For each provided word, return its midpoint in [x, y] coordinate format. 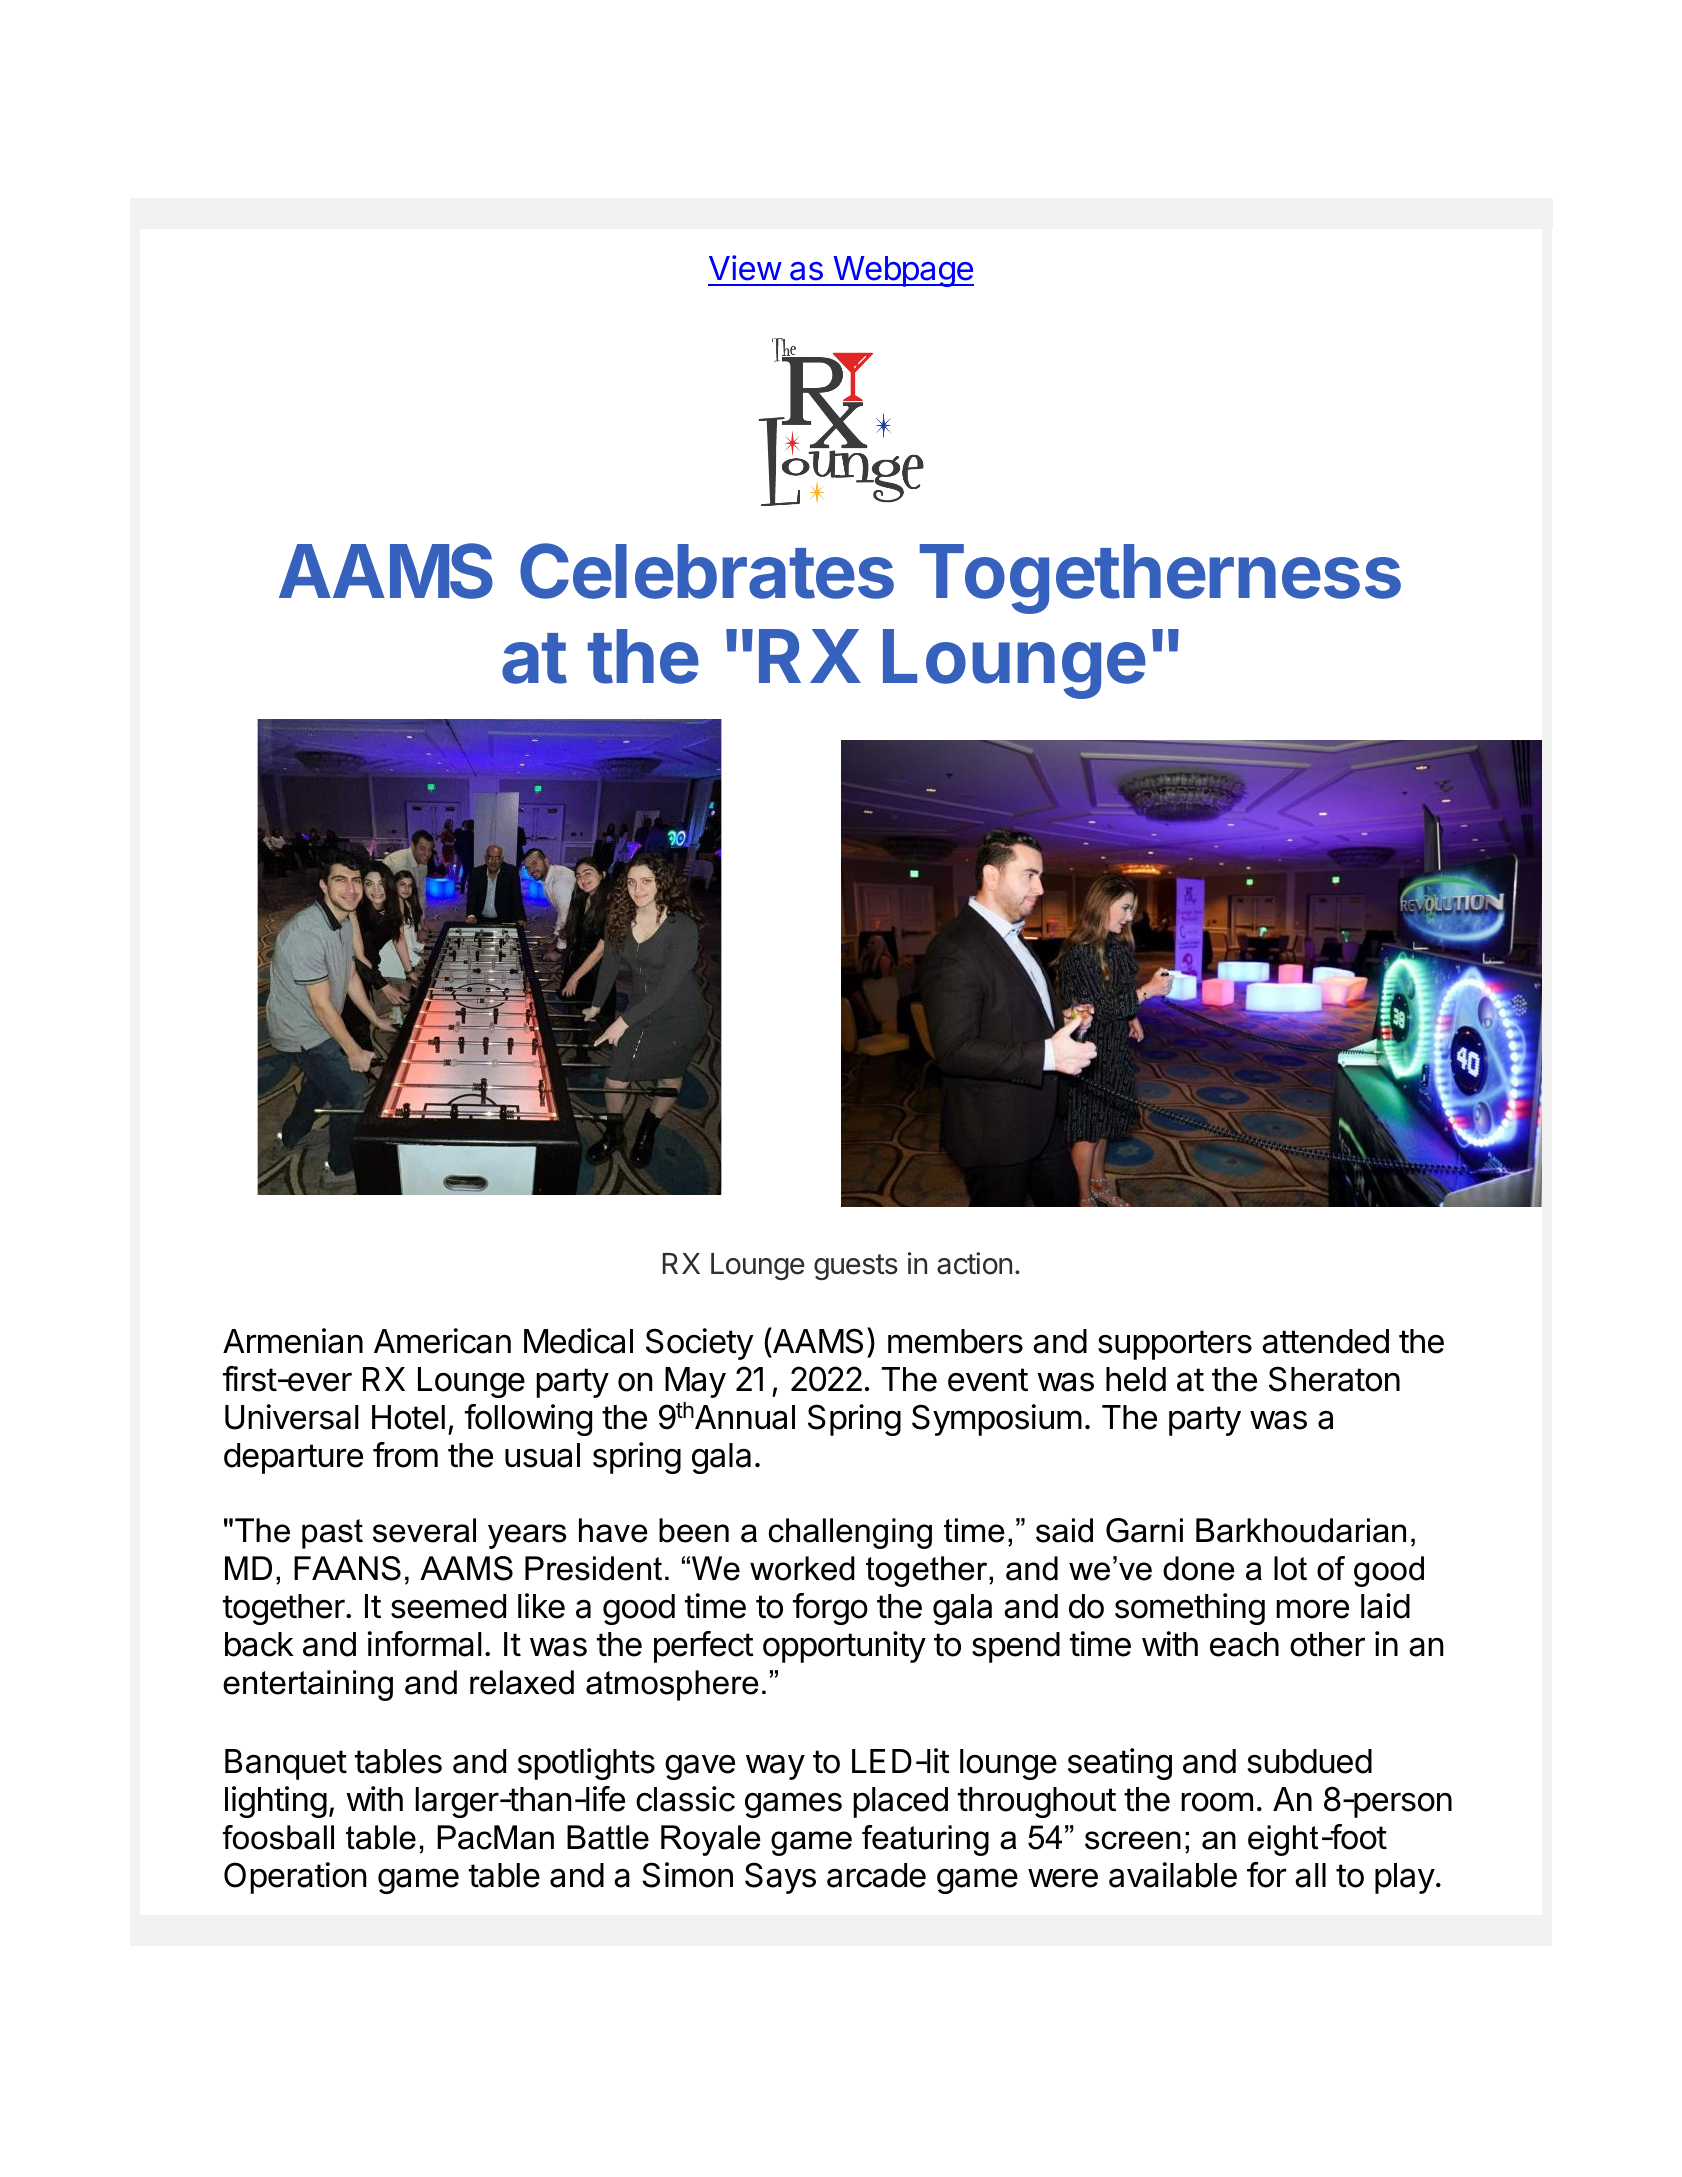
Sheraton [1334, 1379]
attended [1325, 1341]
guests [856, 1267]
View [745, 268]
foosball [278, 1837]
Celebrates [707, 571]
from [405, 1455]
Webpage [902, 271]
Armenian [293, 1341]
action [974, 1263]
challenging [850, 1533]
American [442, 1341]
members [955, 1341]
